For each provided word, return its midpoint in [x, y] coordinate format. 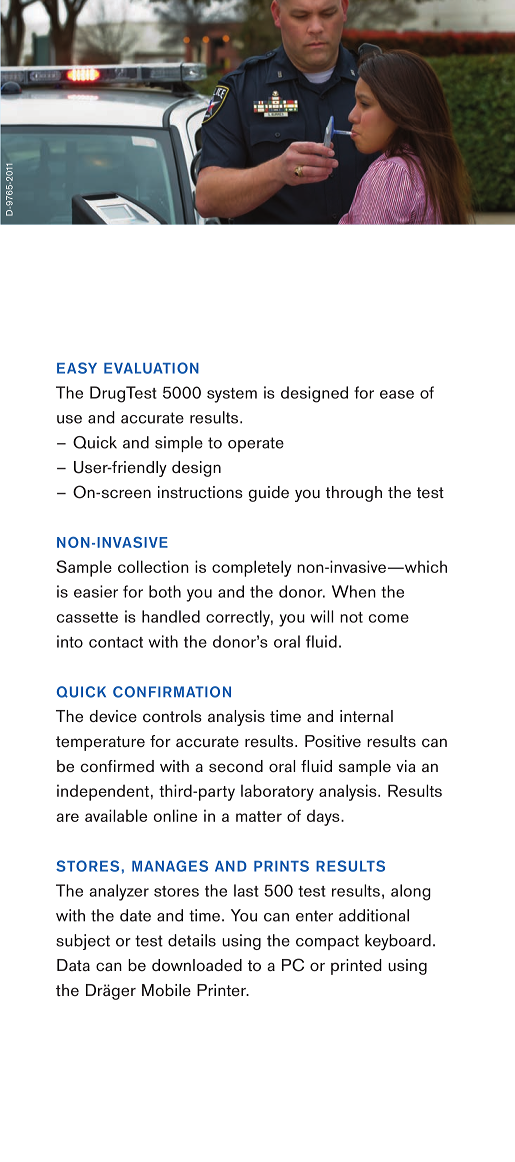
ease [397, 394]
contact [116, 642]
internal [366, 716]
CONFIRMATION [172, 692]
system [232, 395]
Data [73, 965]
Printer [222, 990]
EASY [77, 368]
